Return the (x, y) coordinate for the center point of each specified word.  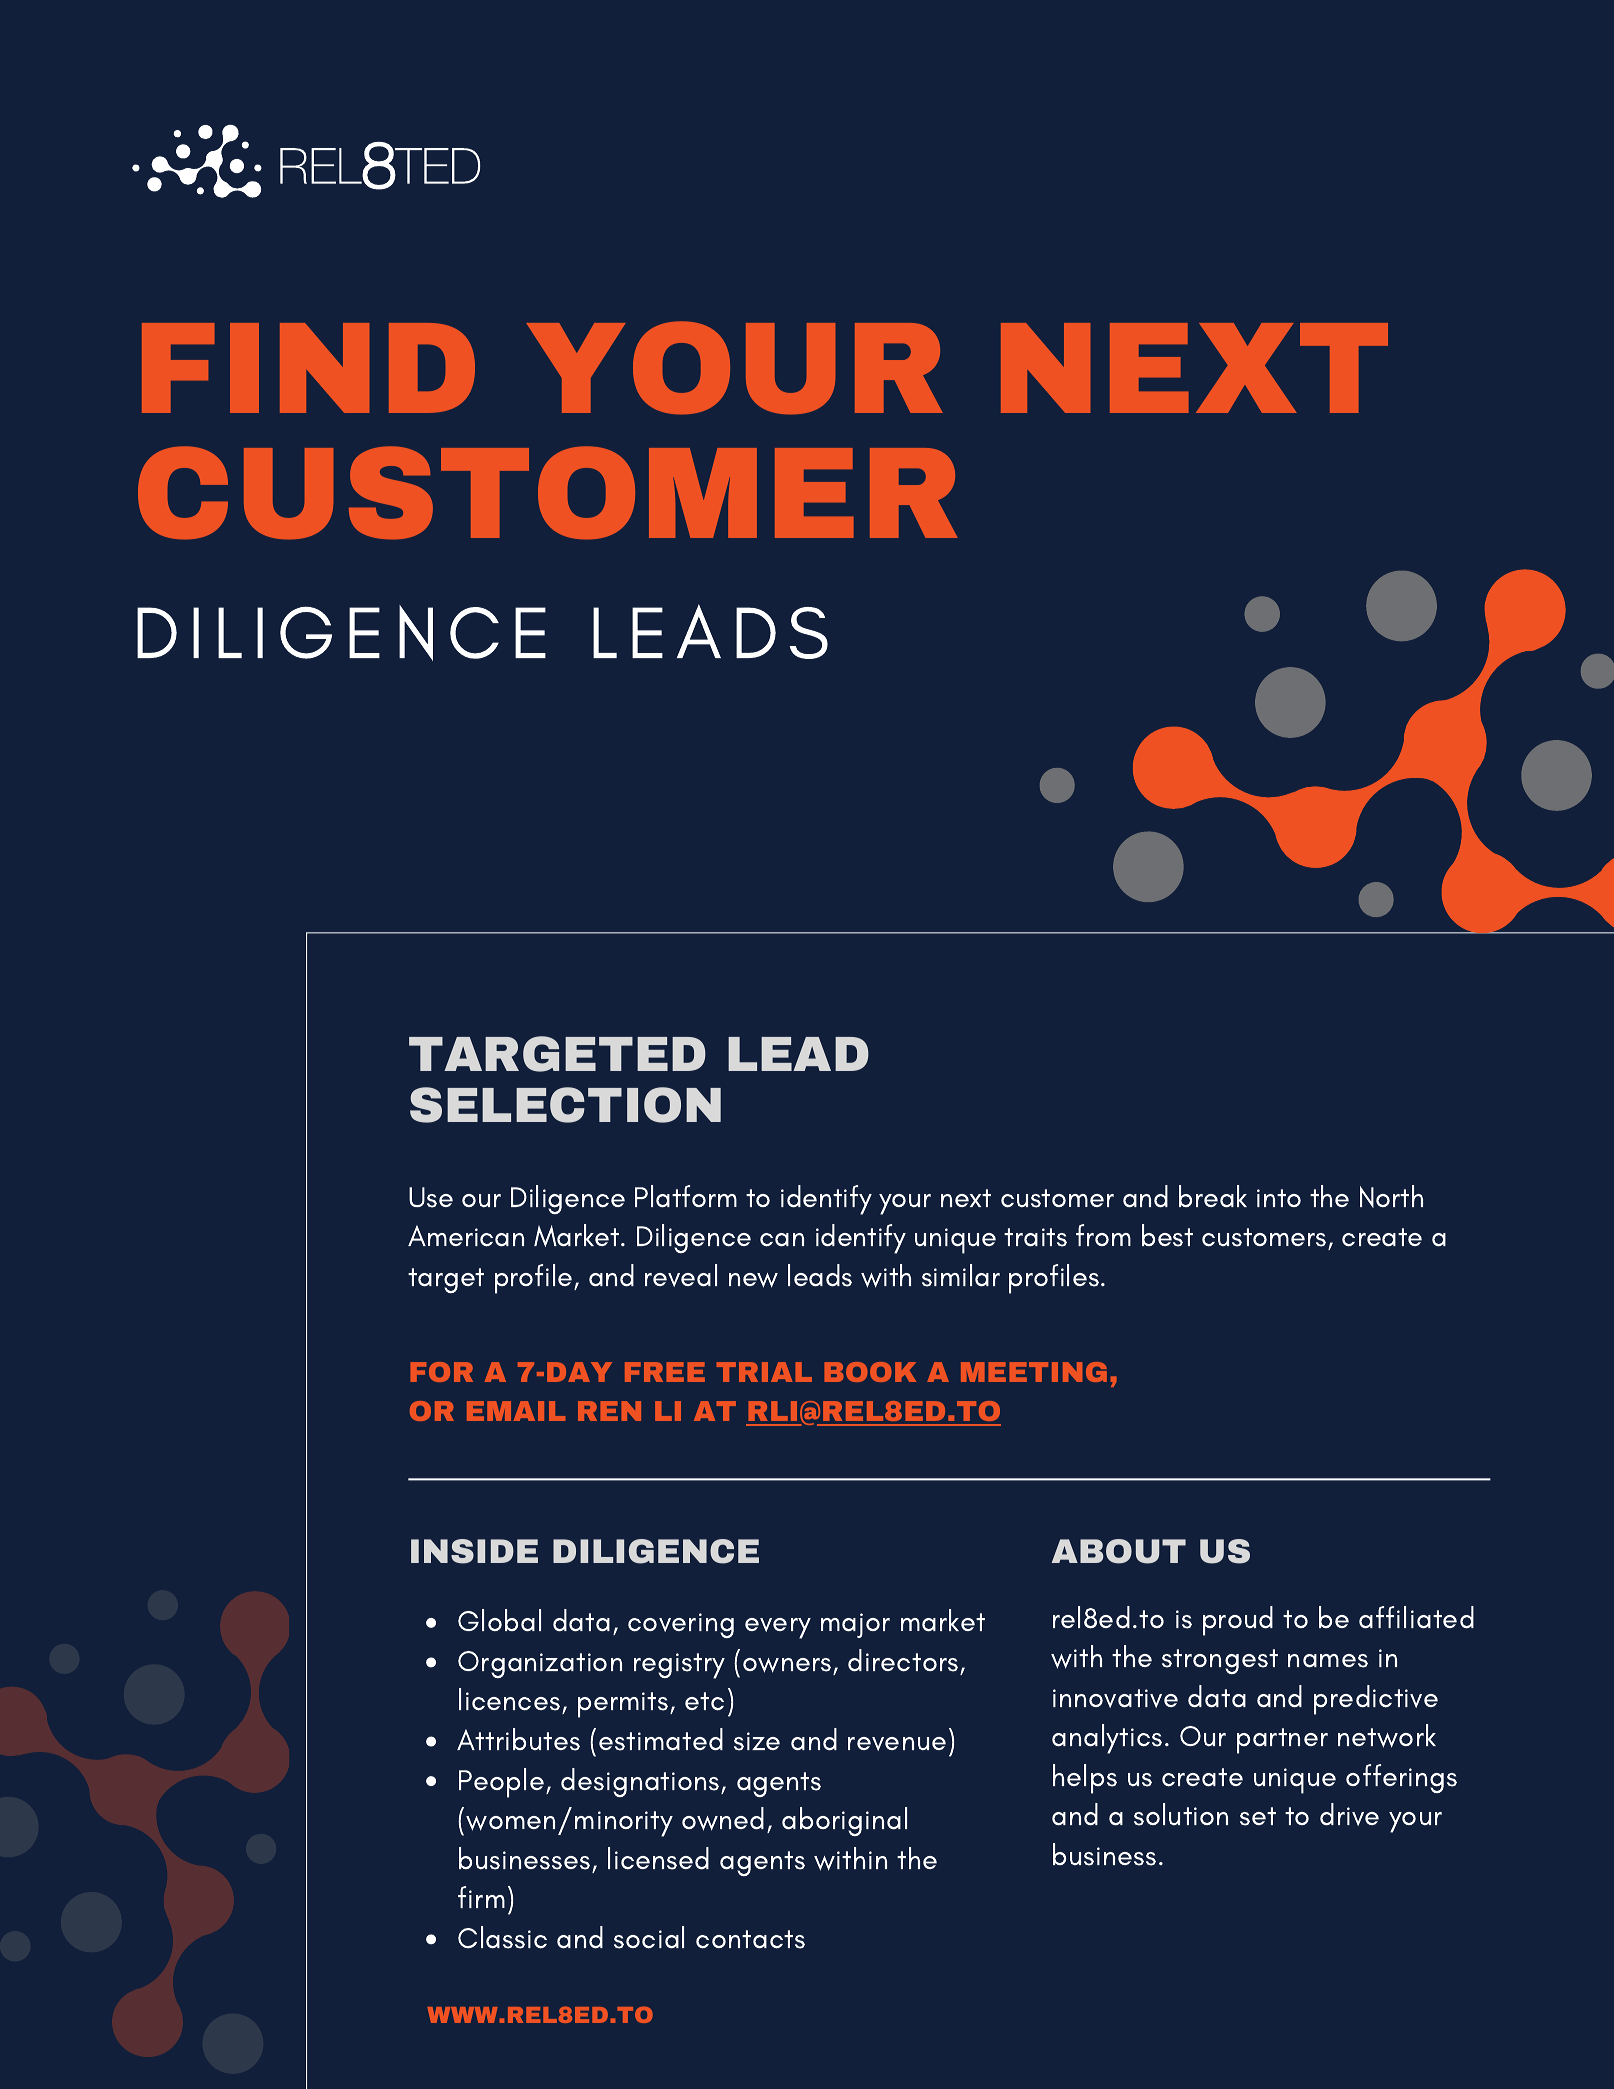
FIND (308, 368)
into (1279, 1198)
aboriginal (844, 1821)
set (1258, 1816)
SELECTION (565, 1105)
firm (481, 1897)
